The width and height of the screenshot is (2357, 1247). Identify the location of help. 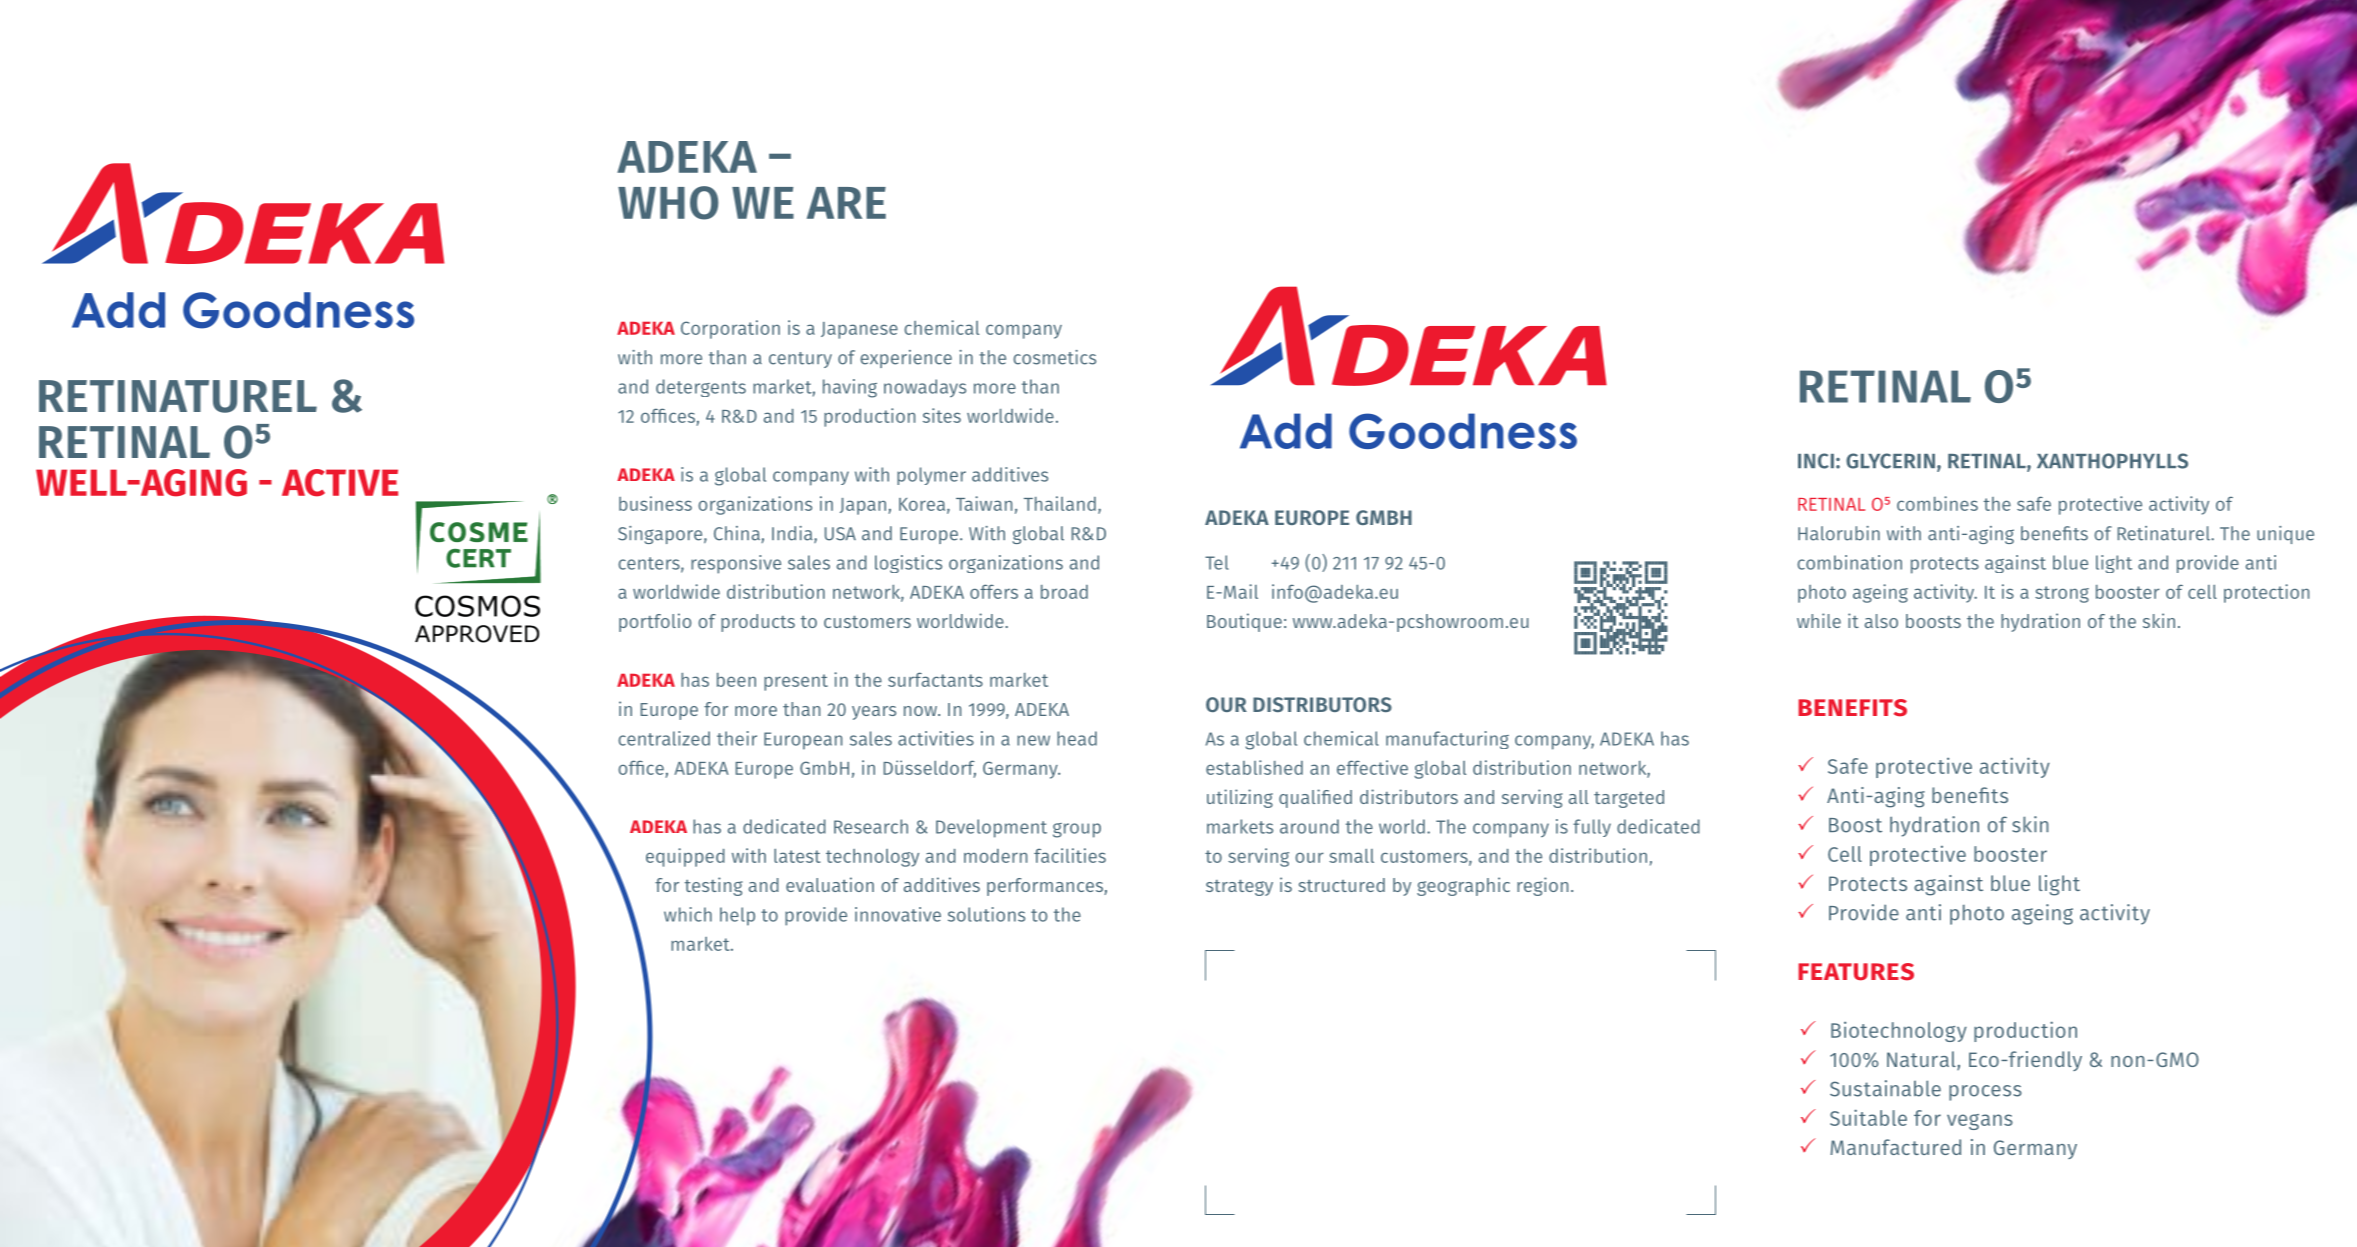
(737, 916).
